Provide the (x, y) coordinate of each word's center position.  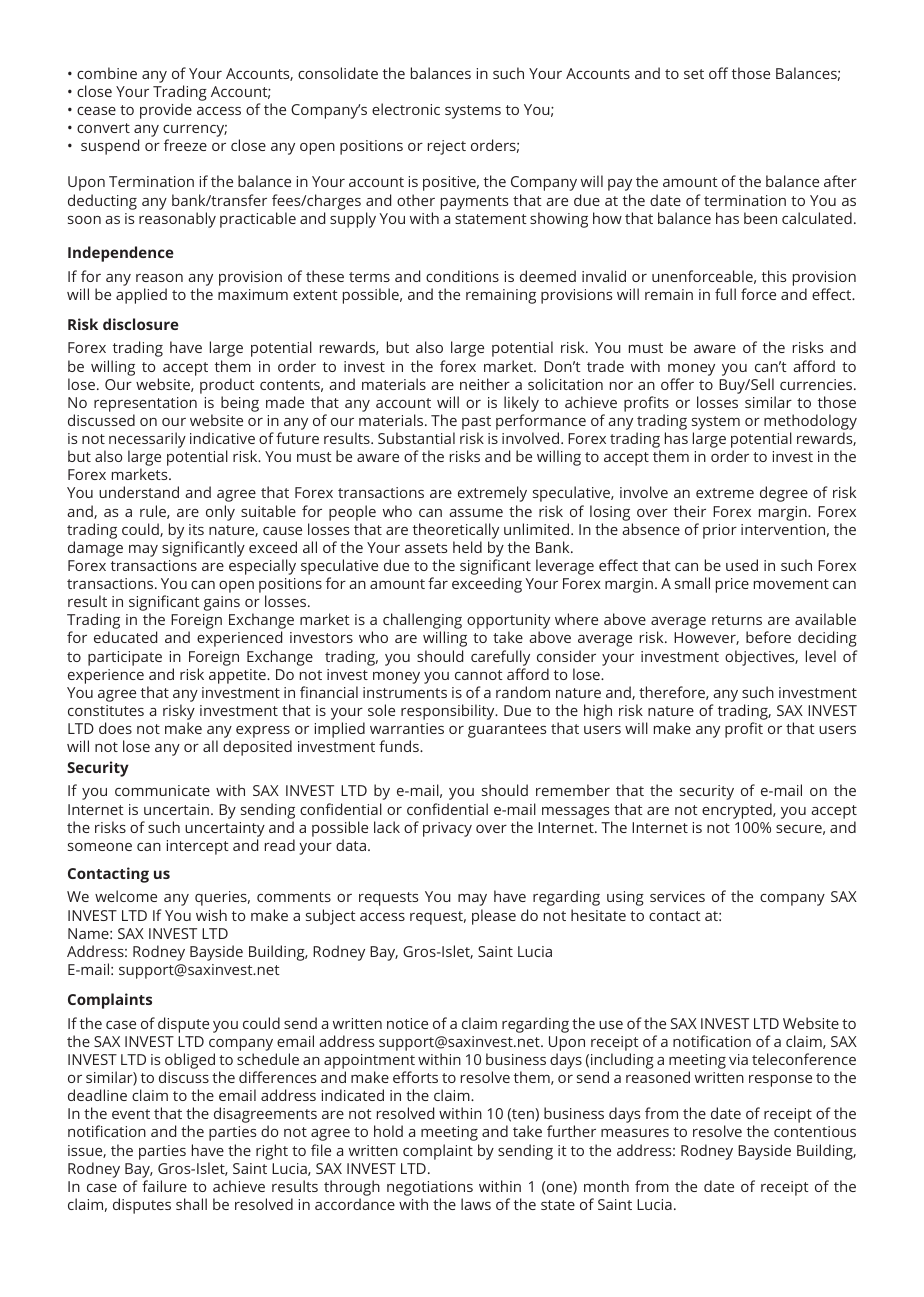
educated (125, 637)
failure (164, 1186)
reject (447, 147)
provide (166, 111)
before (768, 637)
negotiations (430, 1188)
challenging (422, 622)
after (840, 181)
